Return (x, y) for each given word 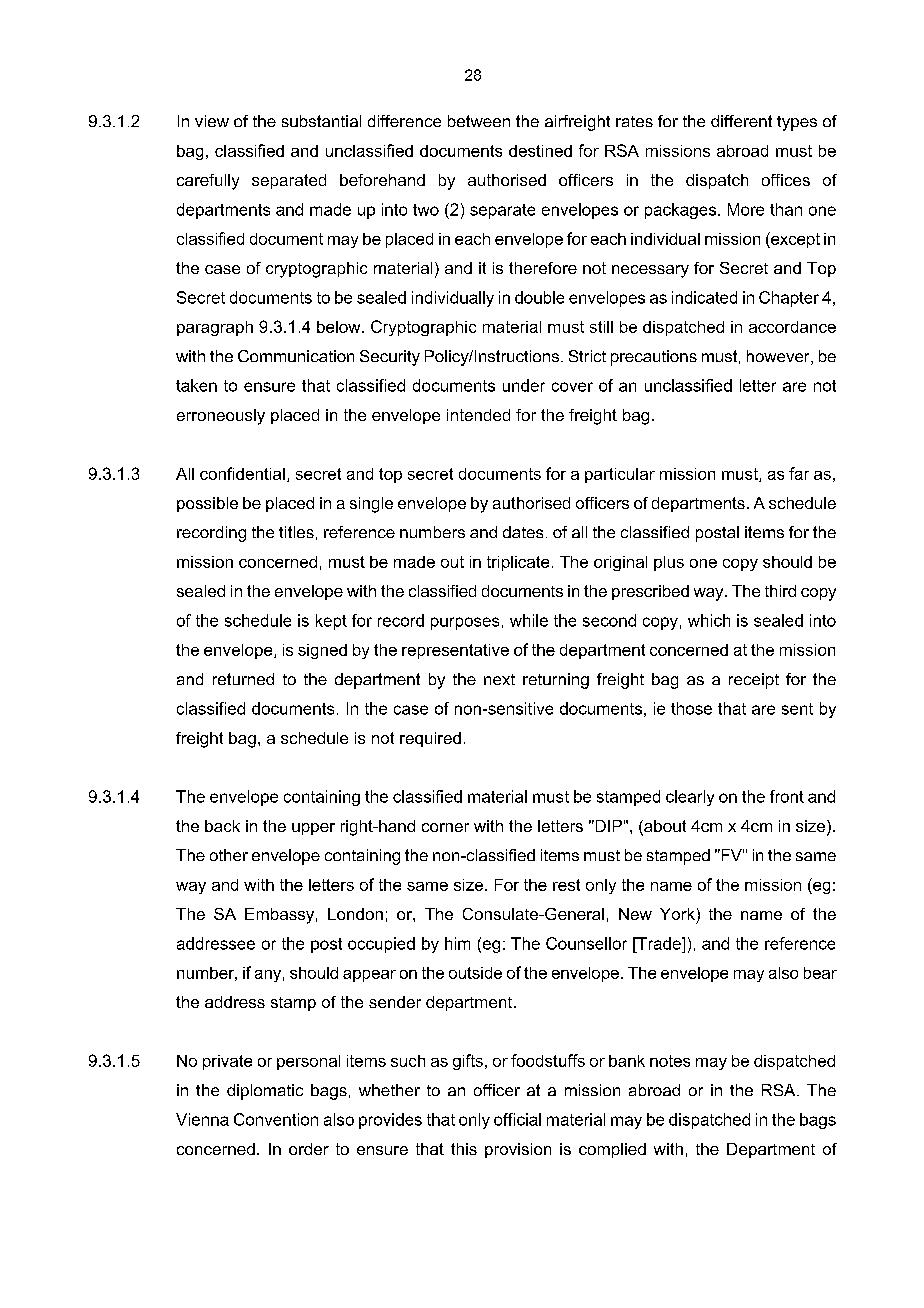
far (799, 473)
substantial (321, 121)
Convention (276, 1119)
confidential (242, 473)
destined (540, 151)
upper (313, 829)
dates (523, 532)
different (741, 121)
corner (445, 827)
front (787, 796)
